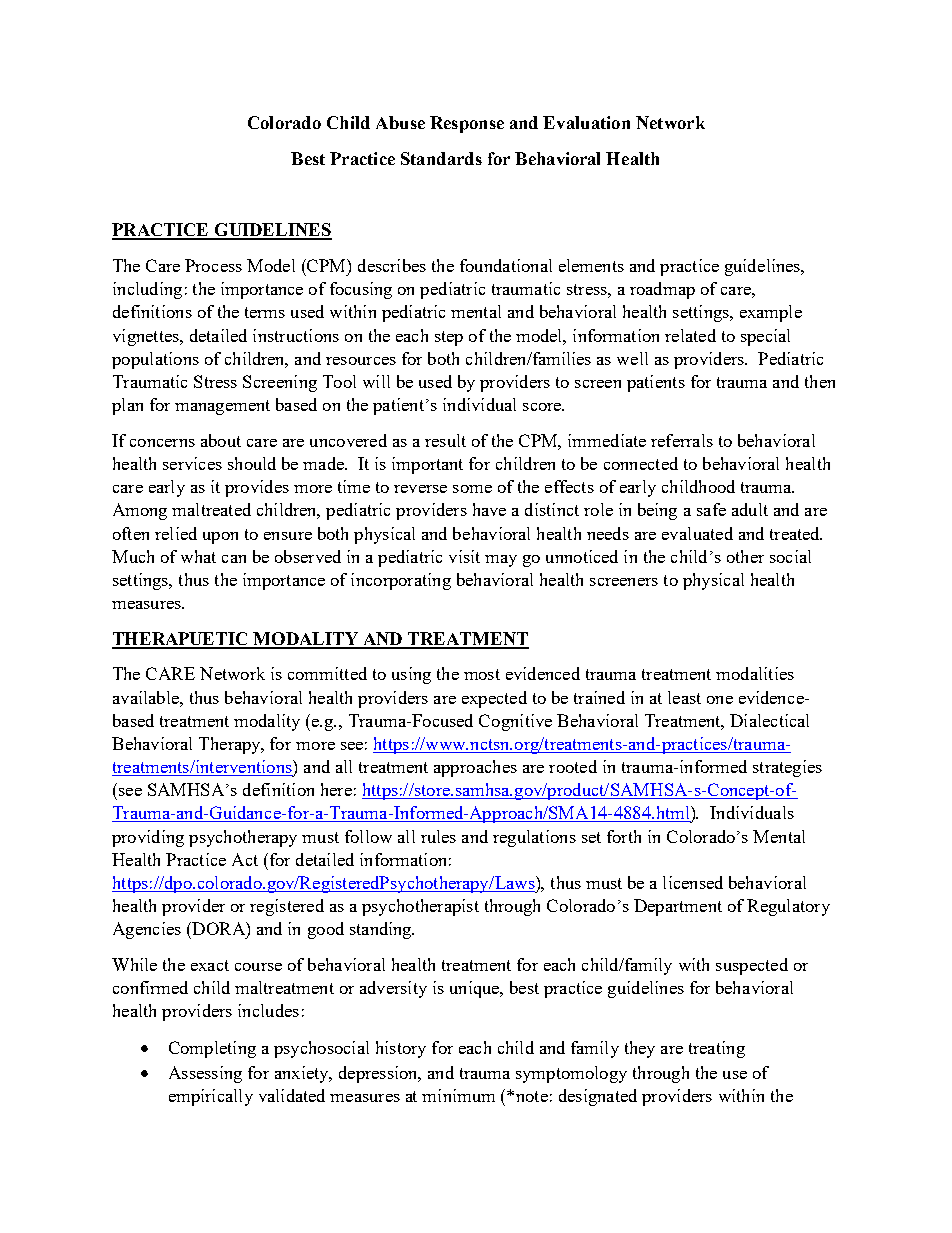 This screenshot has height=1233, width=952. I want to click on Evaluation, so click(586, 122).
